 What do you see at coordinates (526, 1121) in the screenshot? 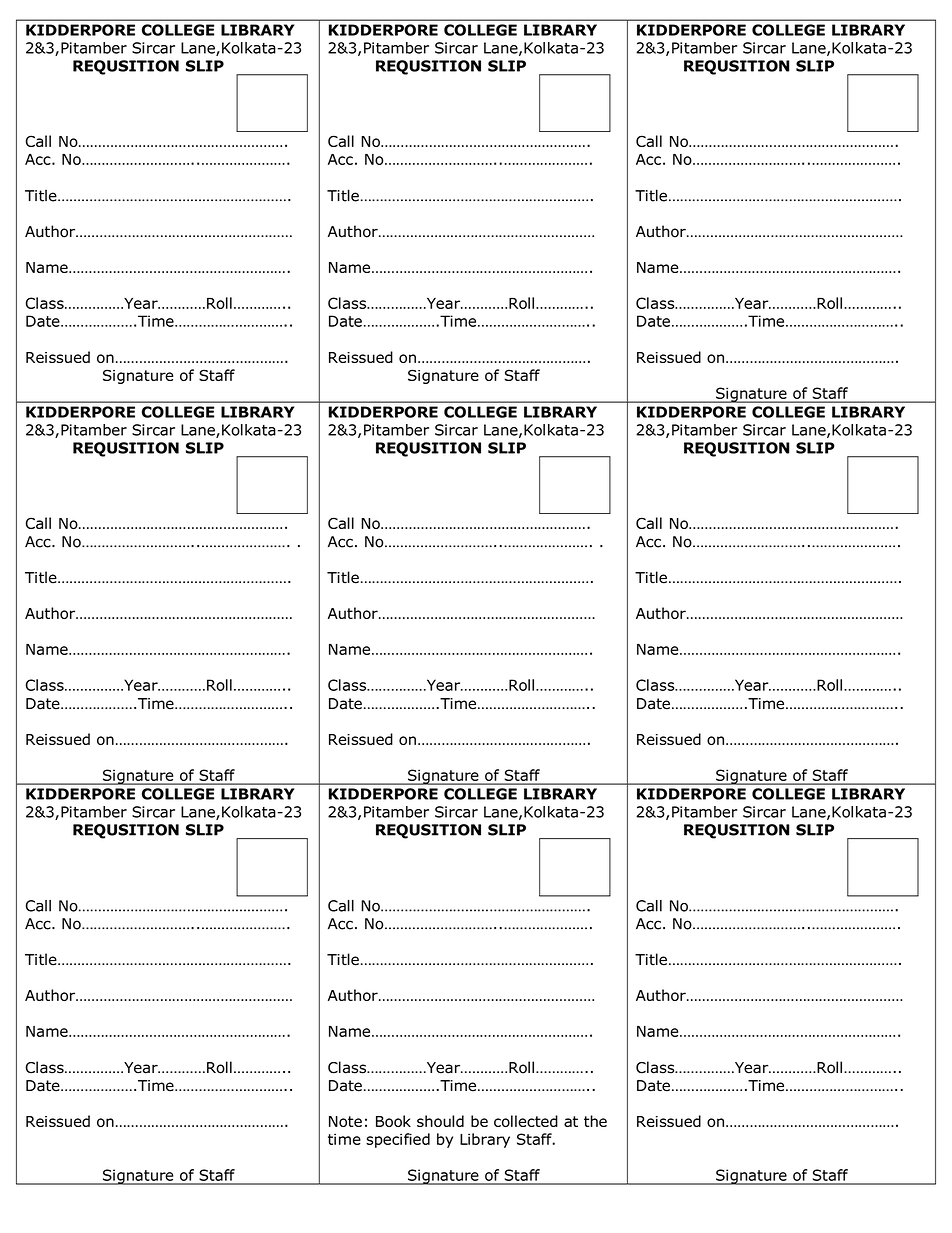
I see `collected` at bounding box center [526, 1121].
